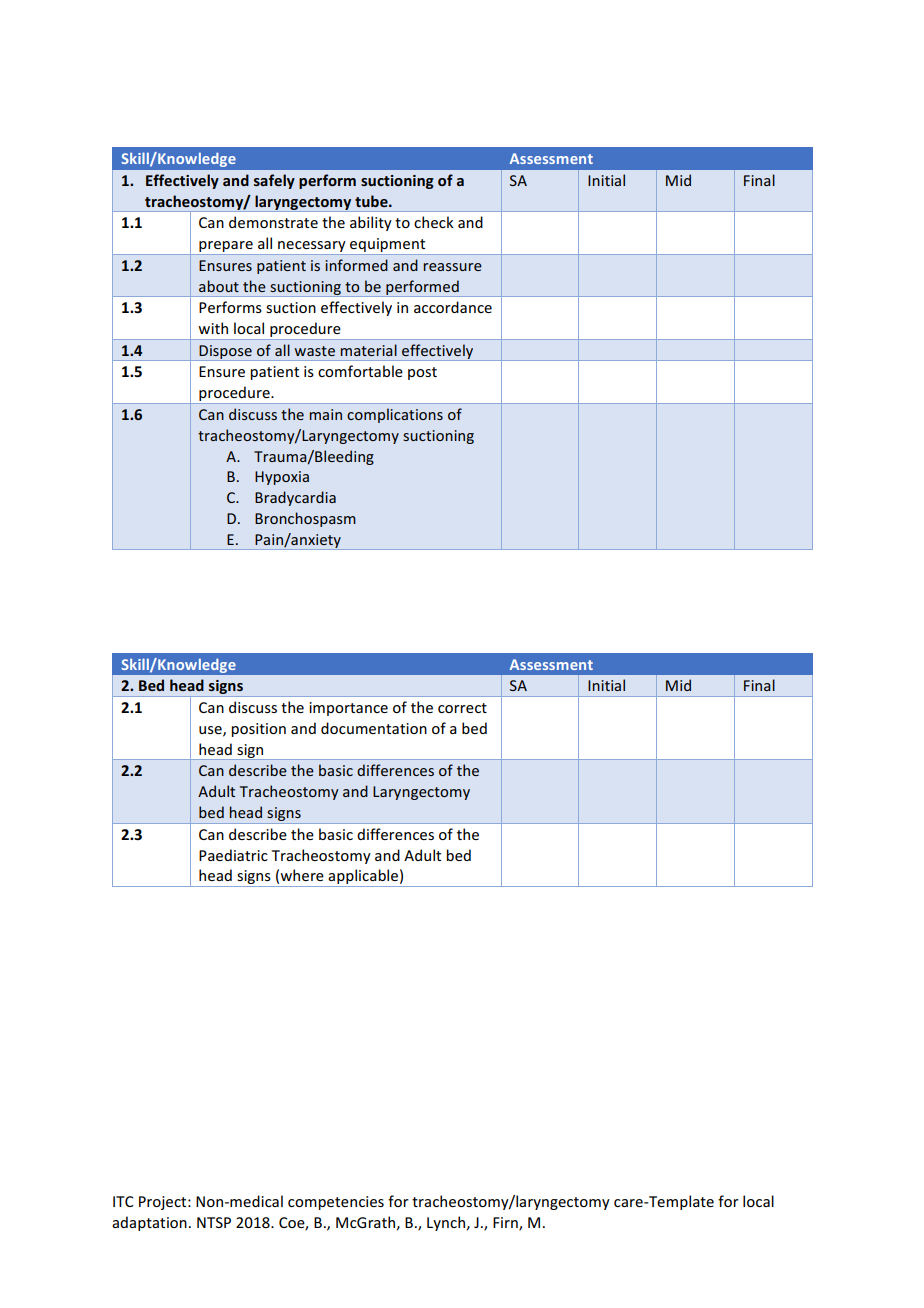 Image resolution: width=924 pixels, height=1308 pixels. What do you see at coordinates (305, 519) in the page?
I see `Bronchospasm` at bounding box center [305, 519].
